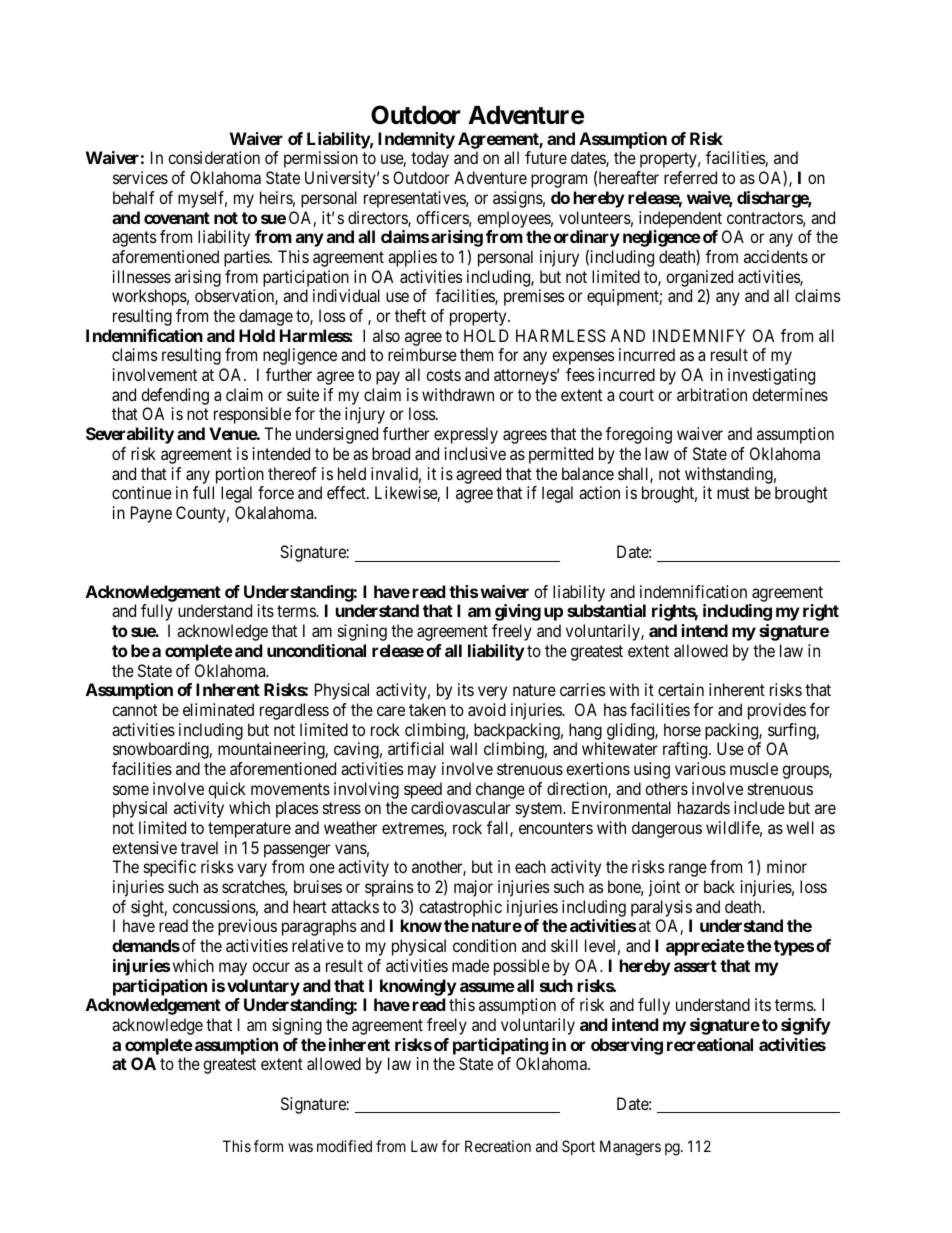 Image resolution: width=952 pixels, height=1233 pixels. What do you see at coordinates (240, 475) in the document?
I see `portion` at bounding box center [240, 475].
